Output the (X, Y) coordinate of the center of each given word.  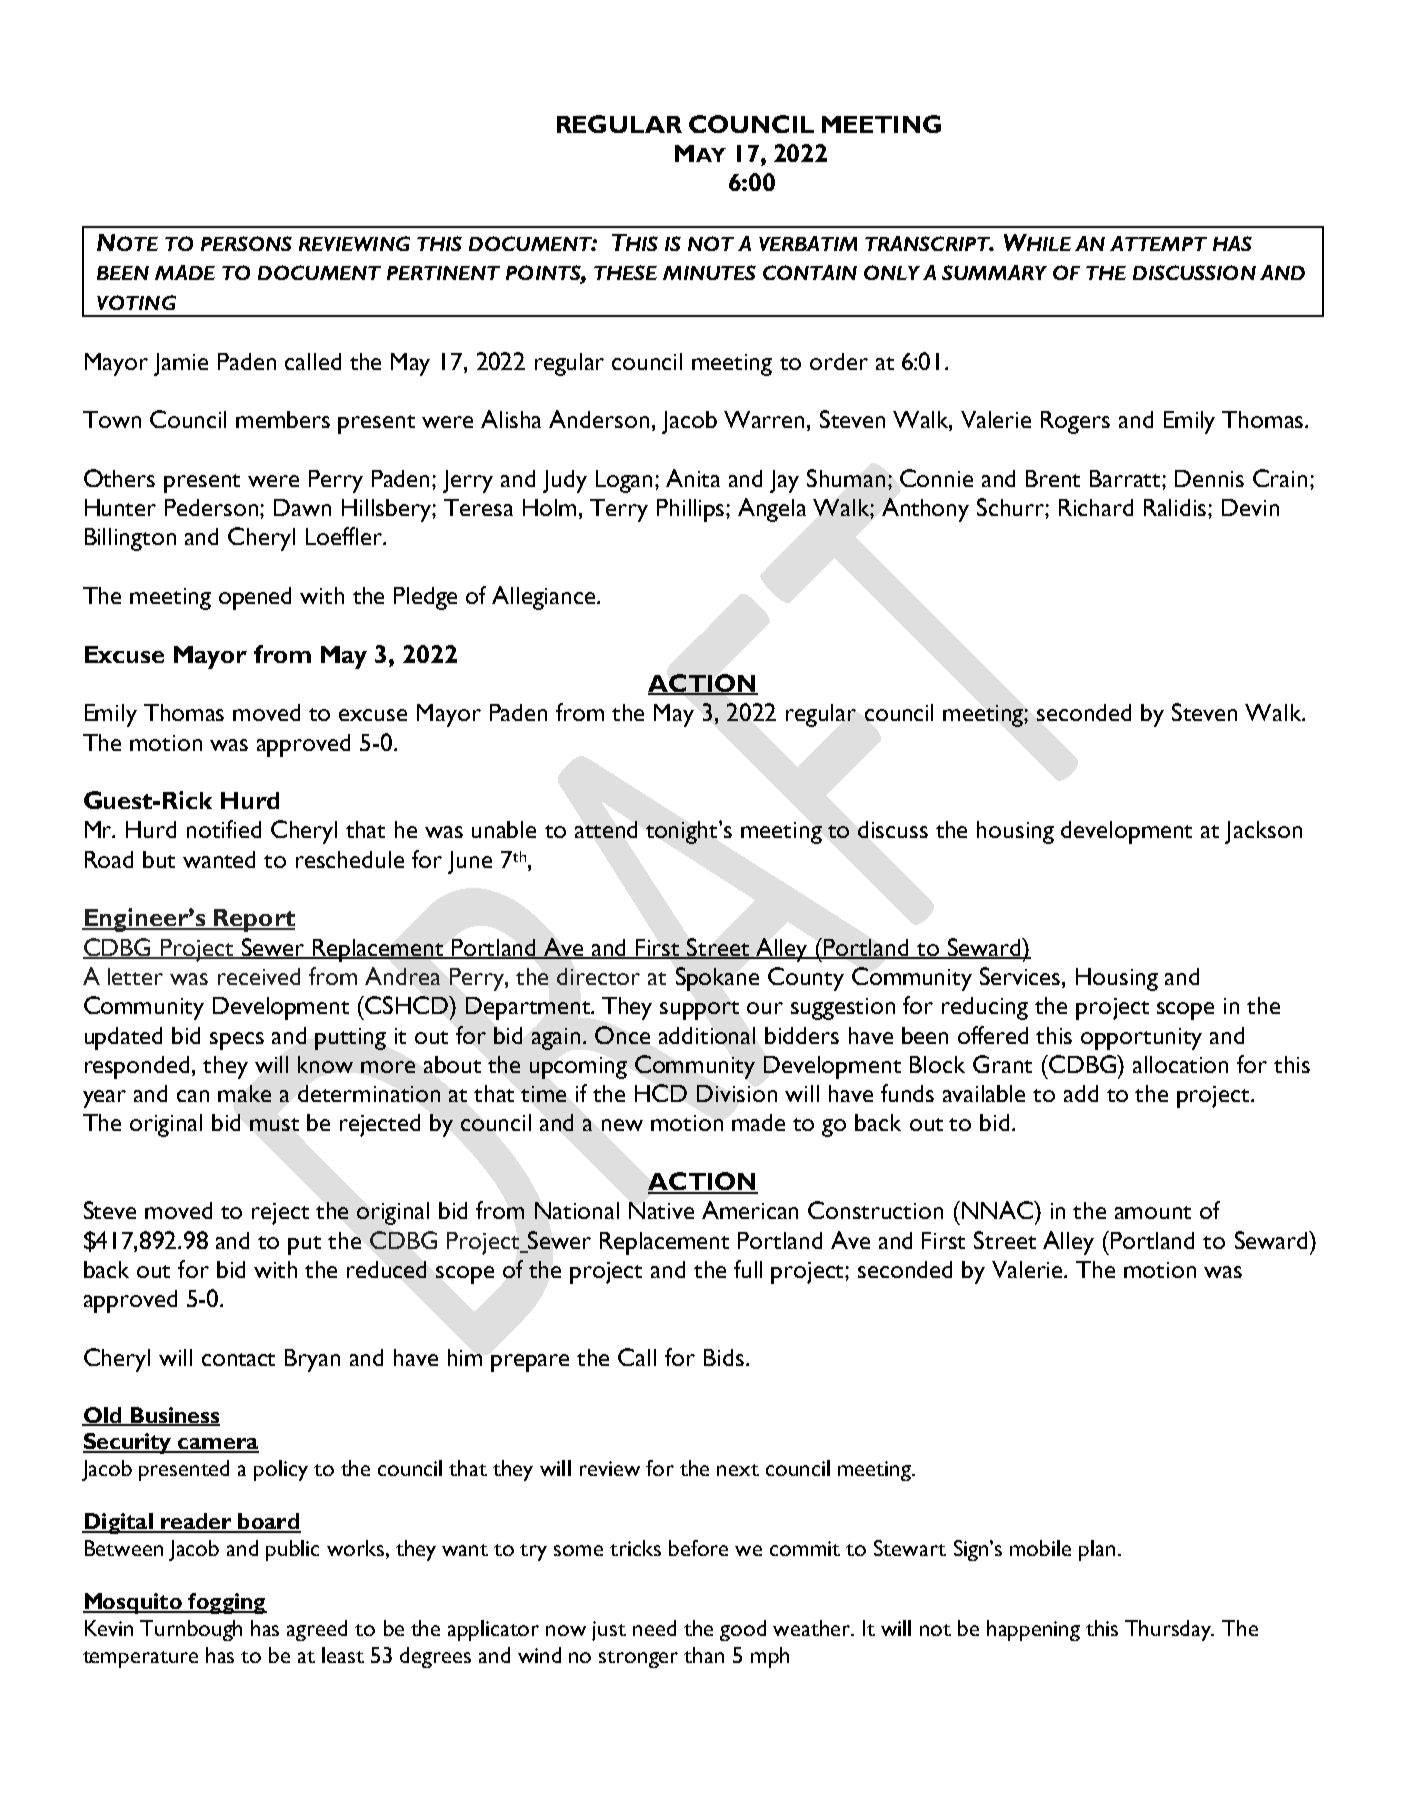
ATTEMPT (1158, 243)
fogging (226, 1603)
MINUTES (709, 272)
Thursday (1169, 1630)
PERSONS (246, 243)
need (654, 1628)
